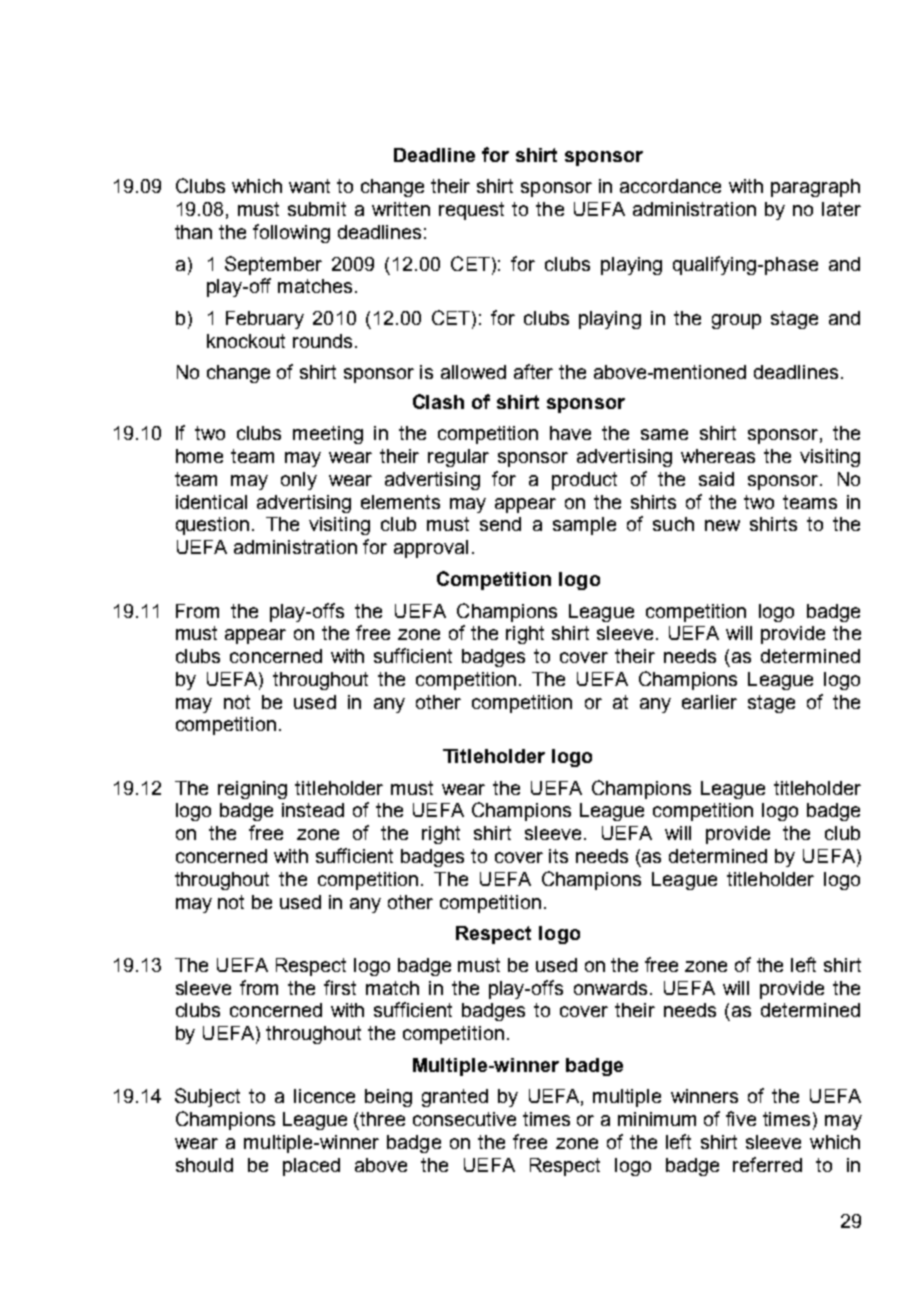 The width and height of the image is (924, 1311). I want to click on earlier, so click(709, 702).
